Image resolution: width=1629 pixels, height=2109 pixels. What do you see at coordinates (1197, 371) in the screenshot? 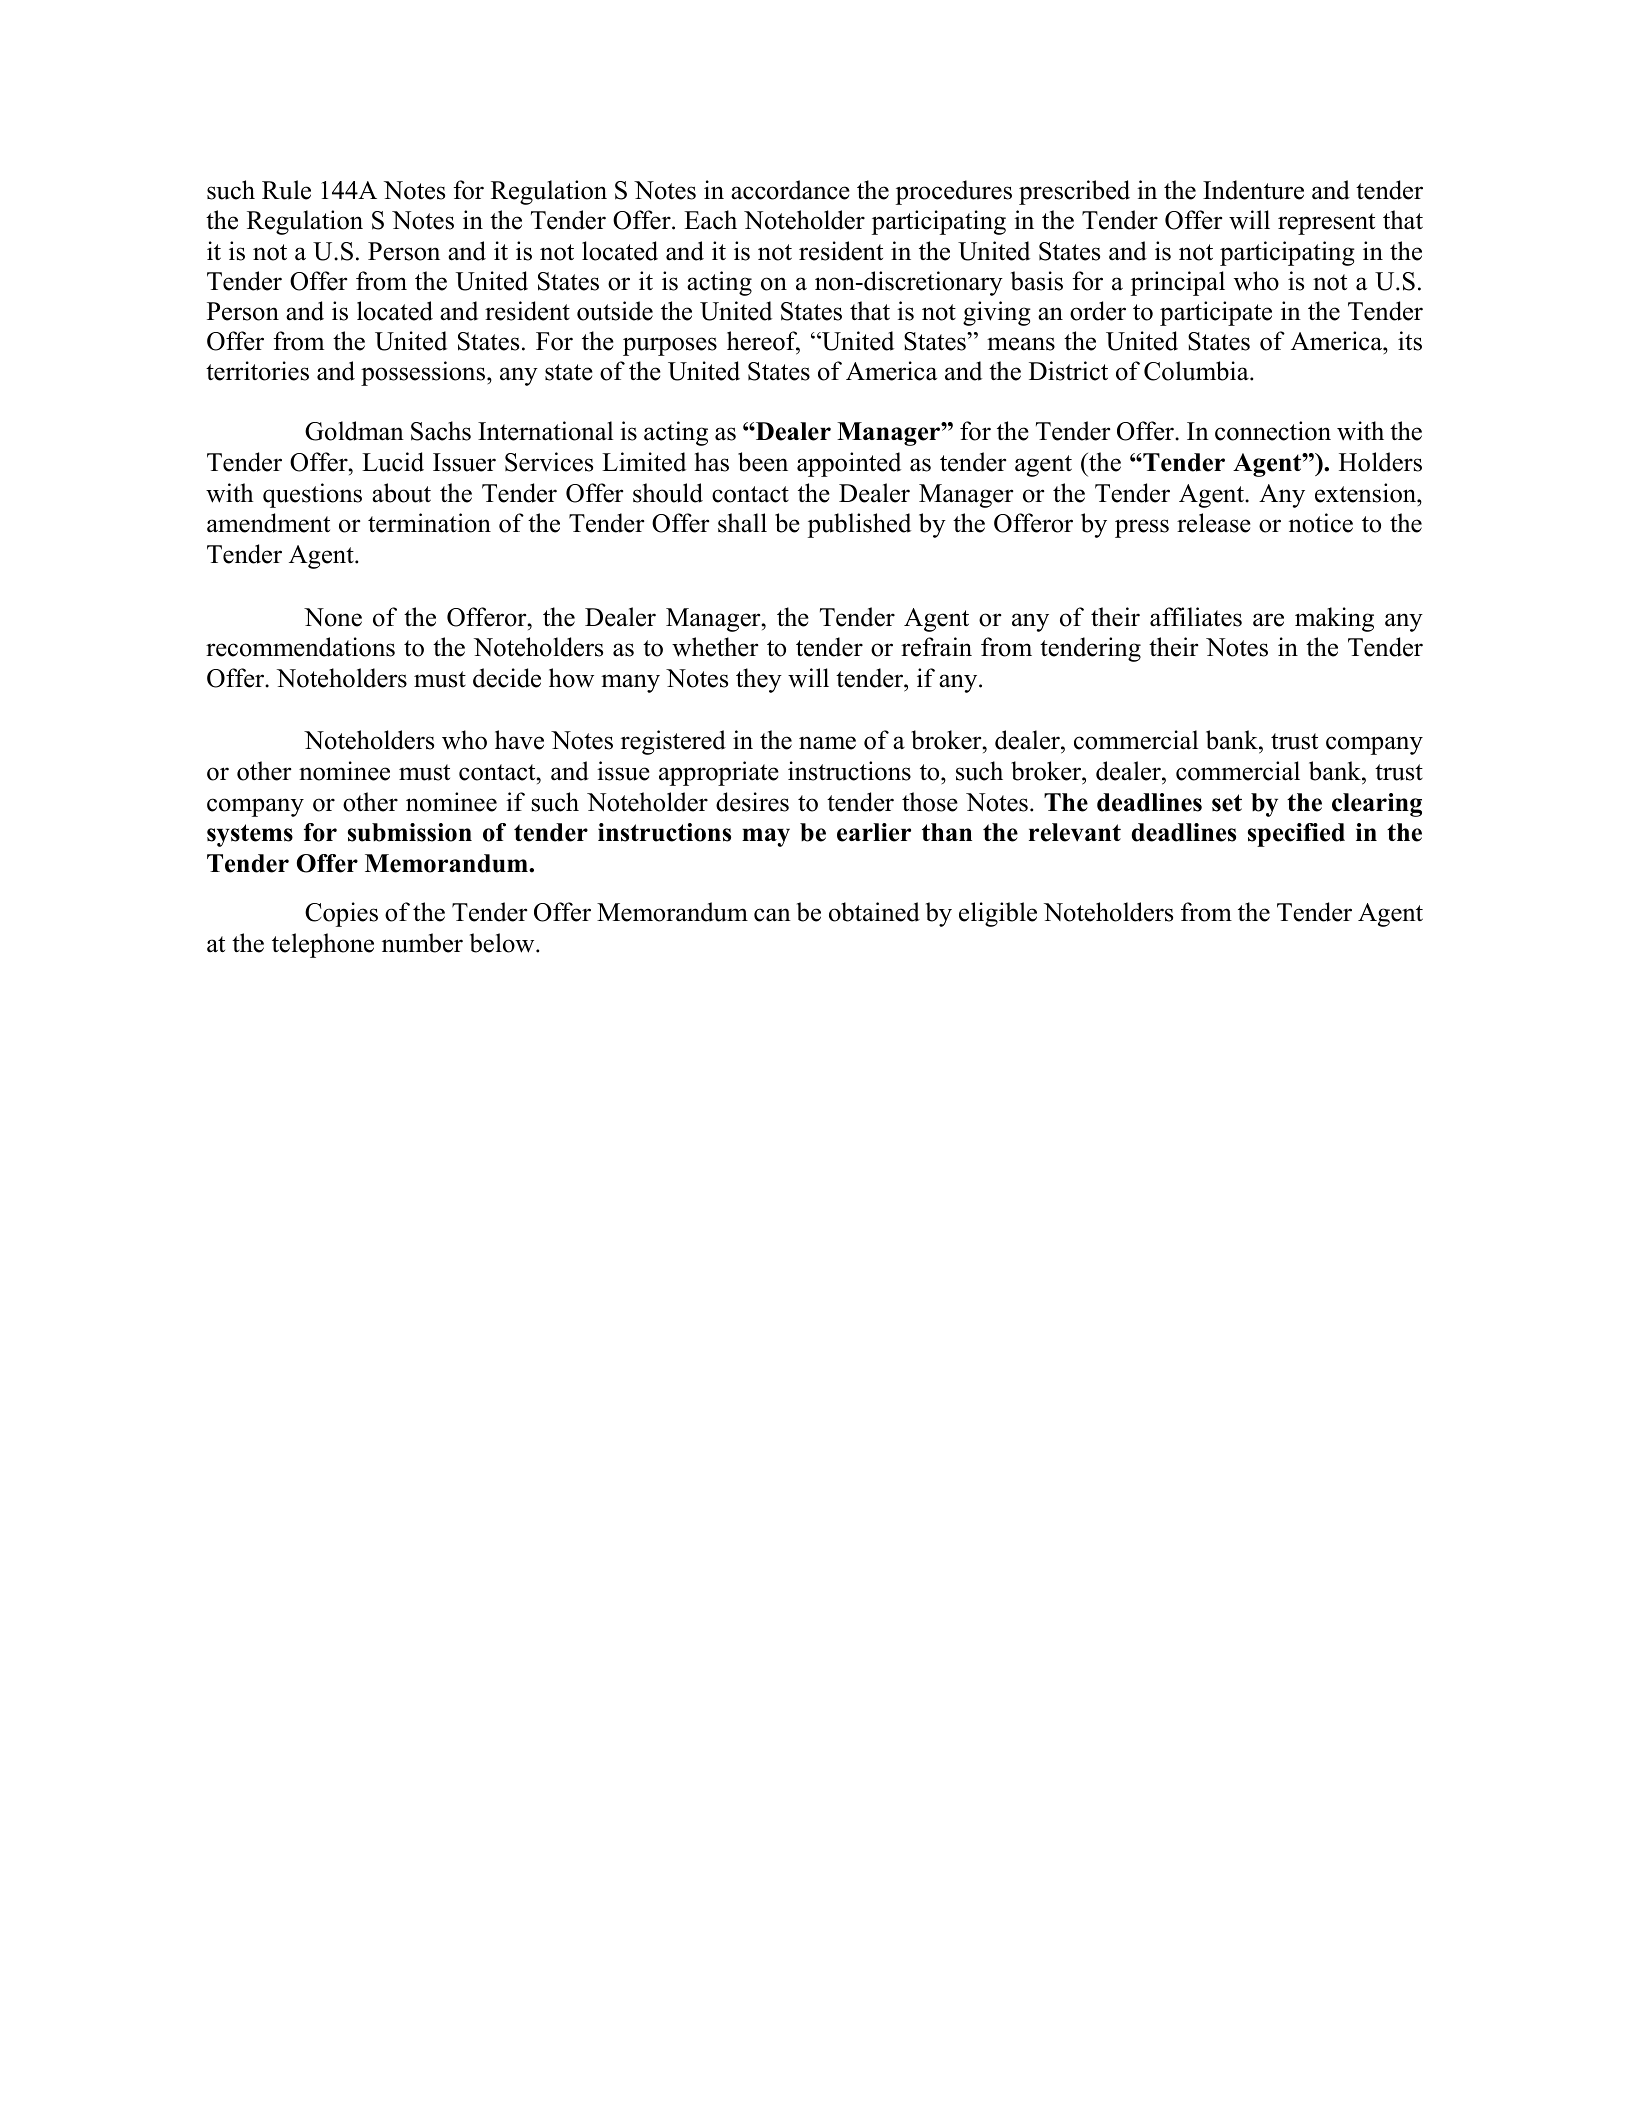
I see `Columbia` at bounding box center [1197, 371].
